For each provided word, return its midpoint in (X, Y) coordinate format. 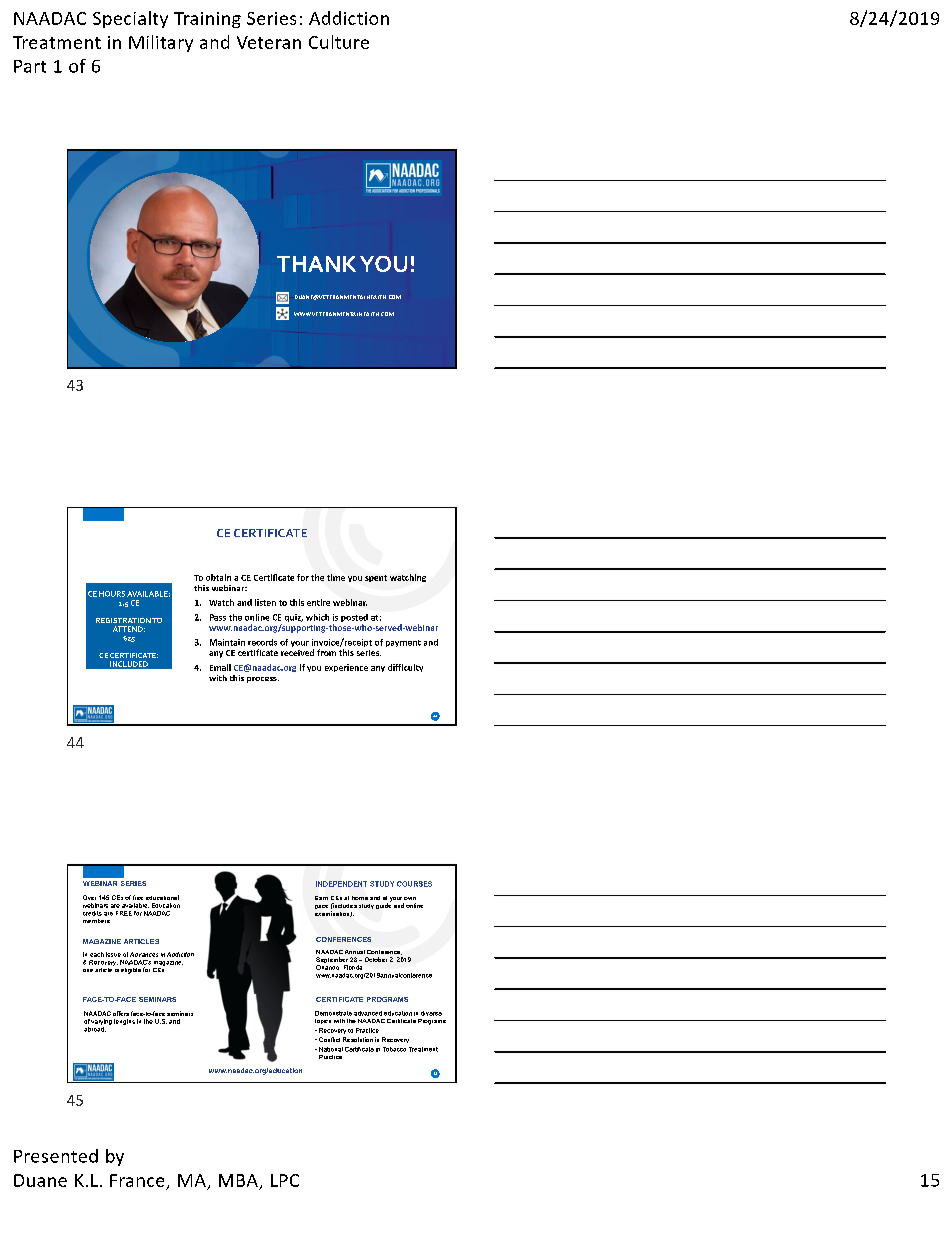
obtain (218, 577)
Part (30, 66)
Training (207, 20)
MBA (238, 1180)
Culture (339, 42)
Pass (218, 617)
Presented (56, 1156)
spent (376, 578)
